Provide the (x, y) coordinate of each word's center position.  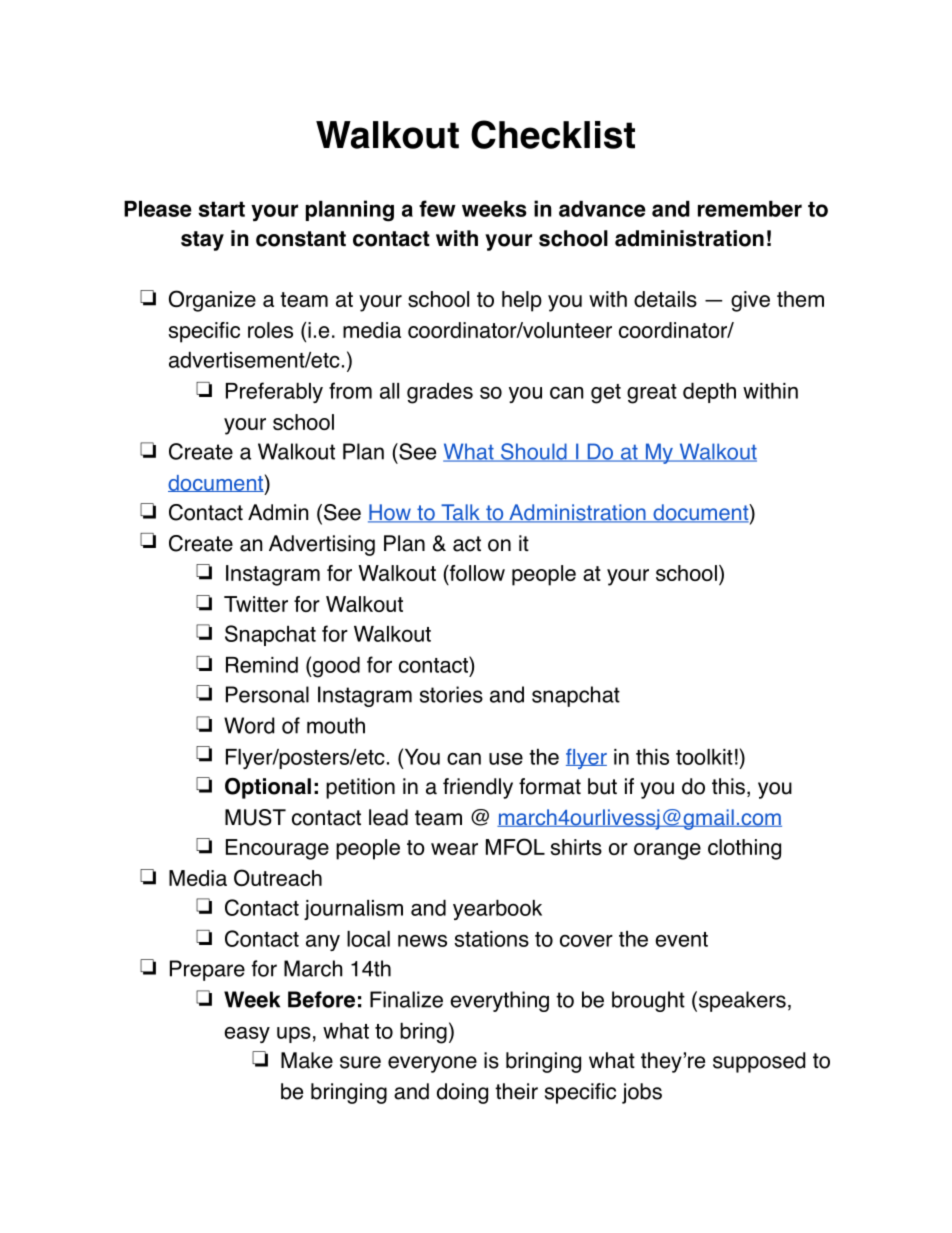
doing (462, 1093)
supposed (759, 1062)
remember (750, 209)
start (221, 209)
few (437, 208)
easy (247, 1035)
